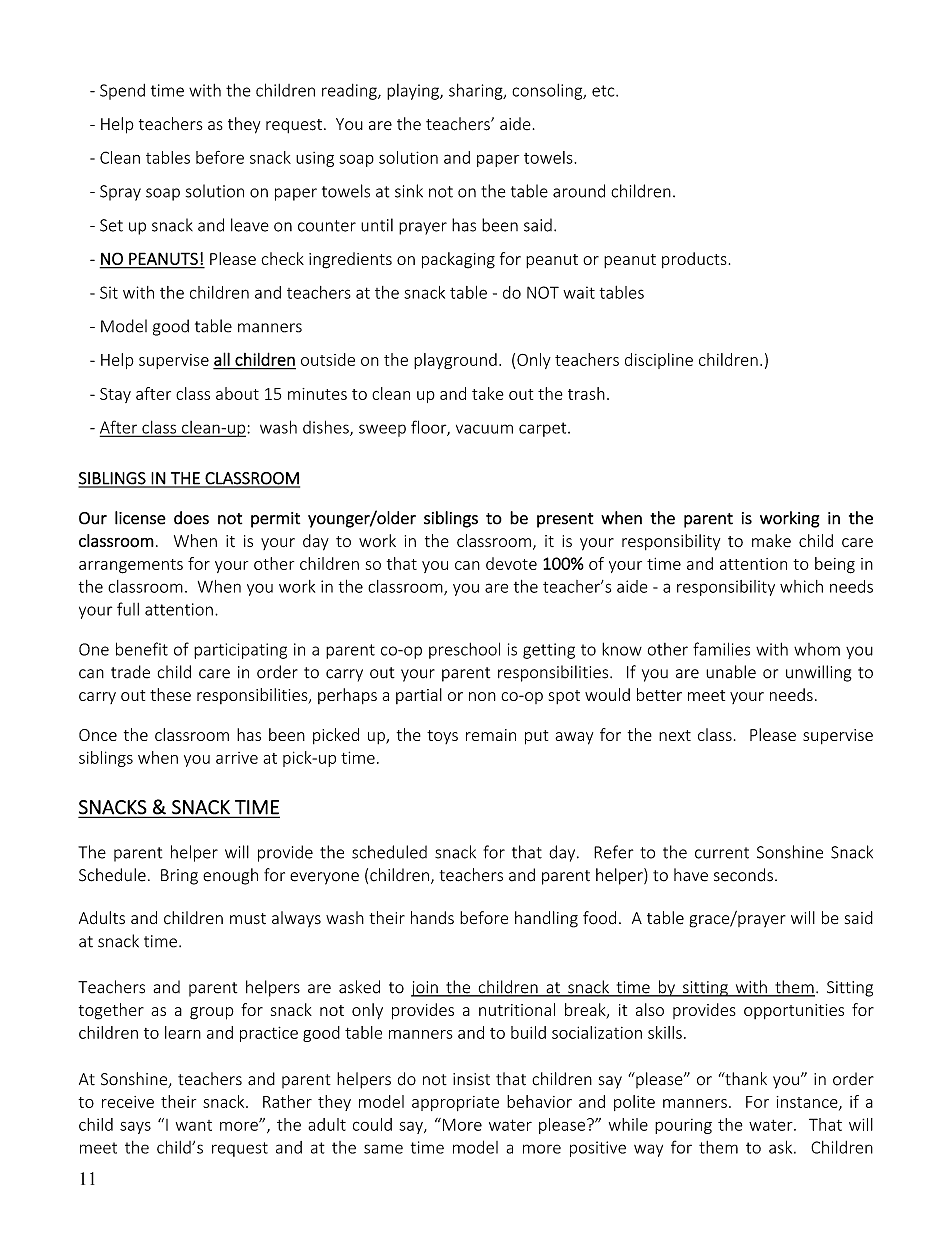 The image size is (952, 1233). Describe the element at coordinates (604, 91) in the page. I see `etc` at that location.
